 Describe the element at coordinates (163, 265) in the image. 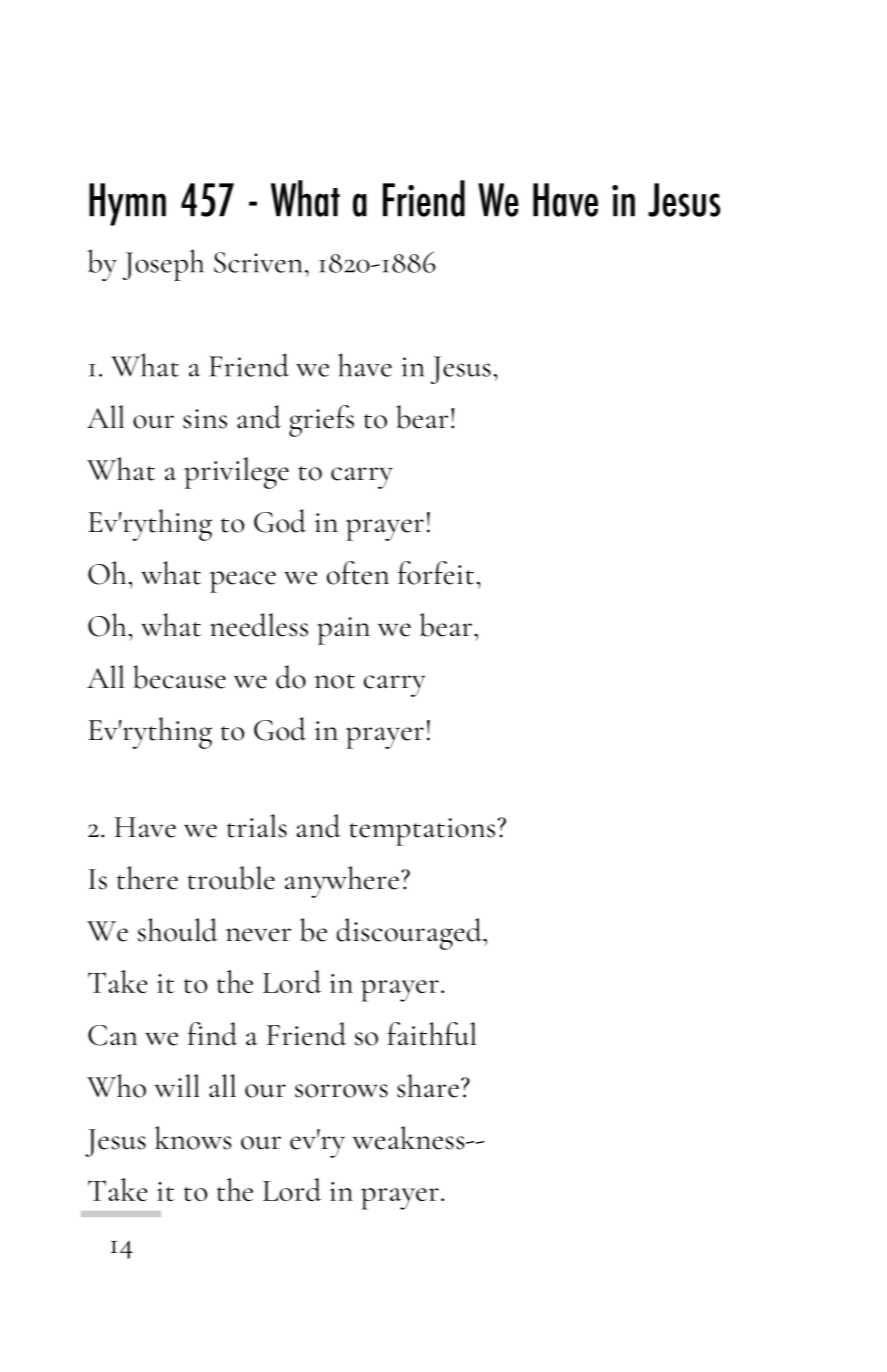

I see `Joseph` at that location.
